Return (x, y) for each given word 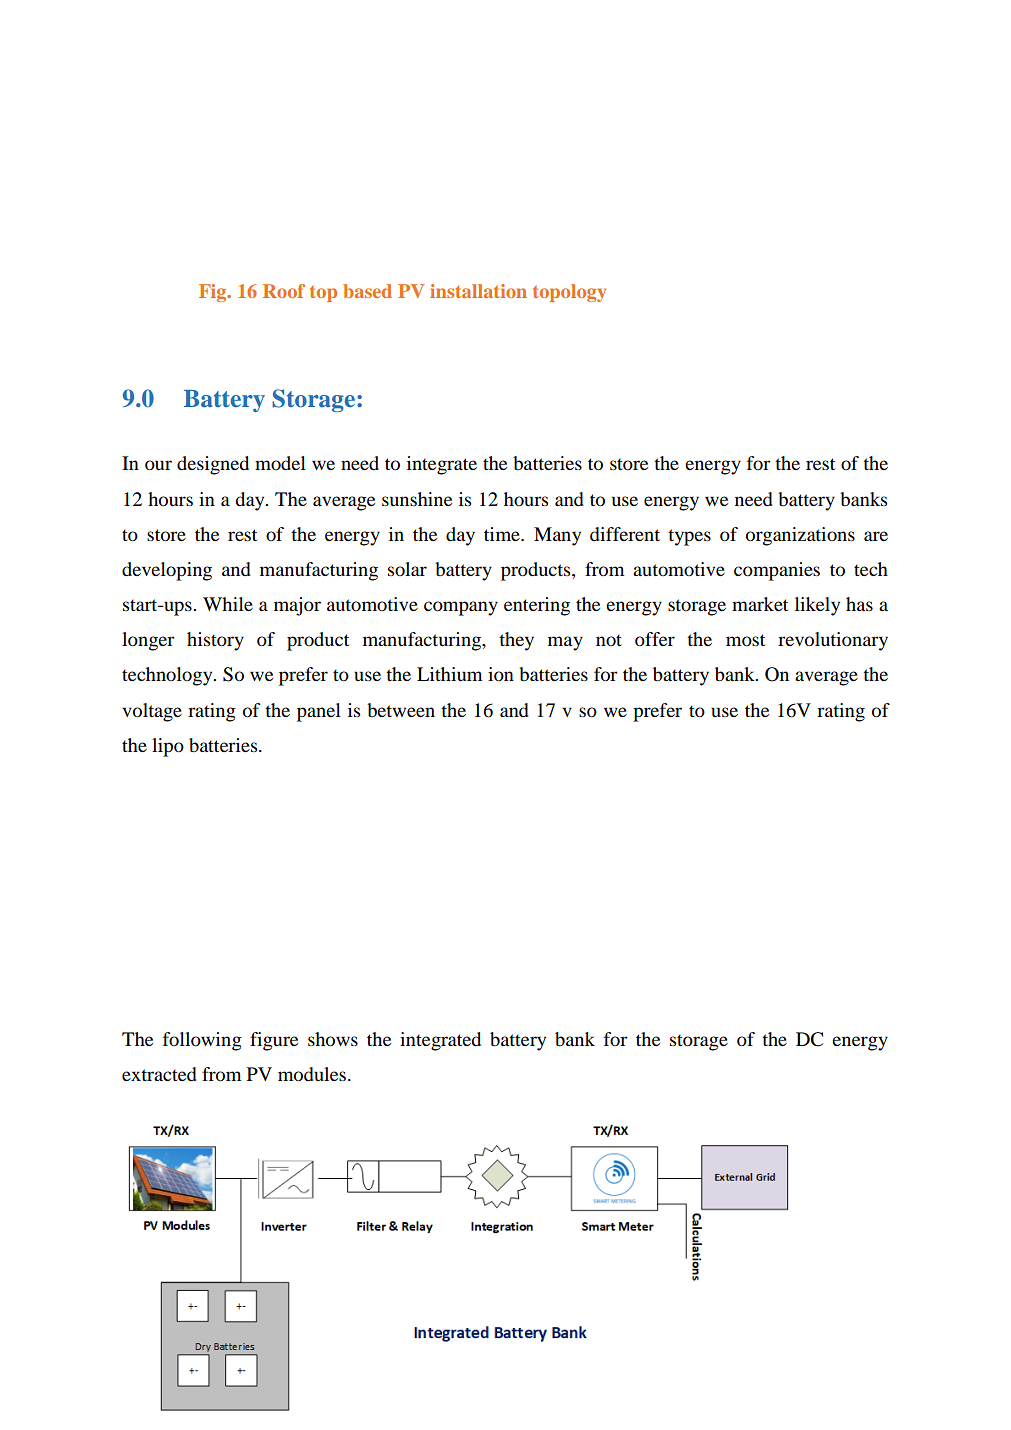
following (202, 1041)
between (401, 710)
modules (313, 1074)
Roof (284, 291)
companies (777, 571)
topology (569, 293)
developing (167, 571)
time (503, 534)
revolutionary (833, 641)
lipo (168, 747)
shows (333, 1039)
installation (478, 291)
